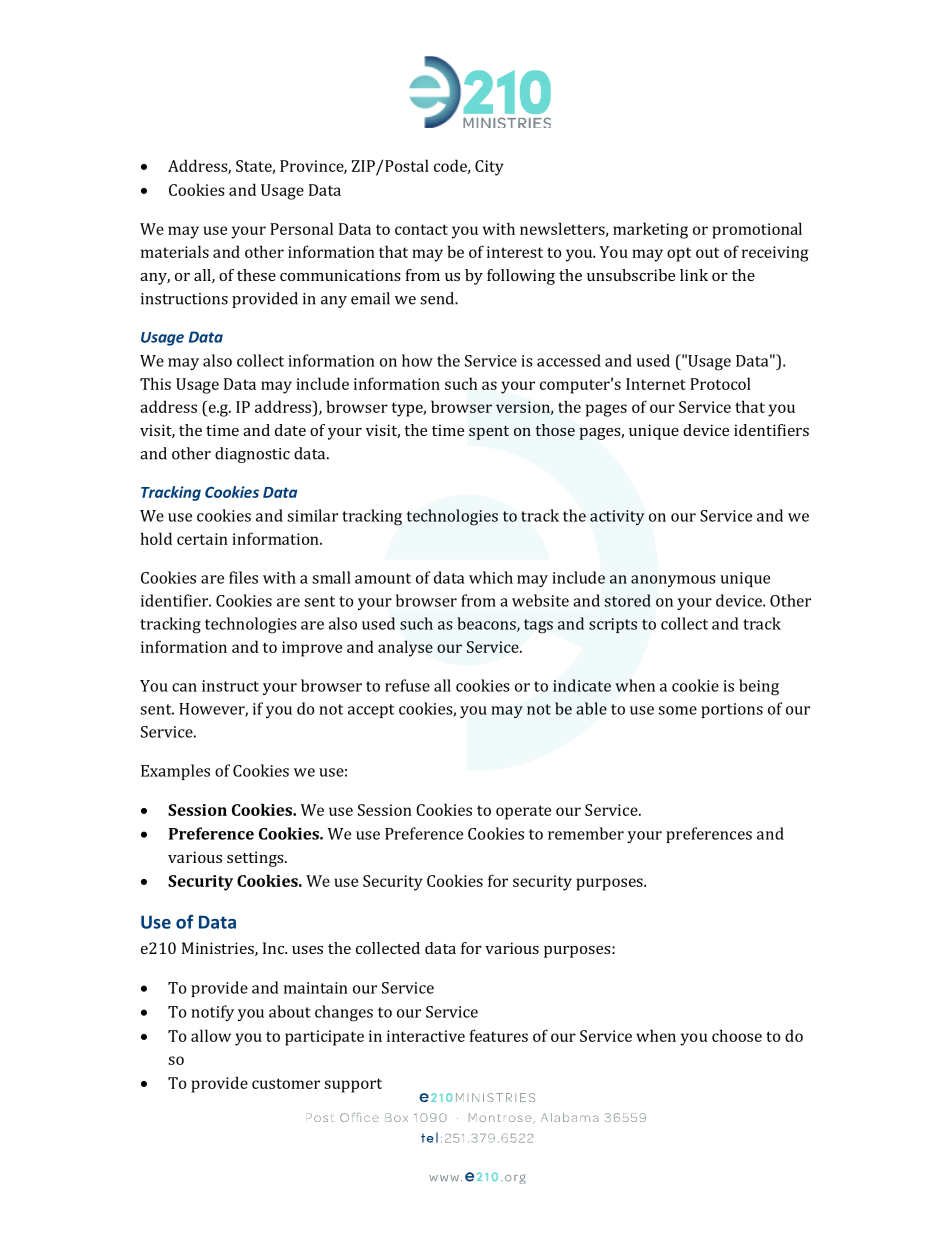 The image size is (952, 1233). I want to click on allow, so click(211, 1035).
